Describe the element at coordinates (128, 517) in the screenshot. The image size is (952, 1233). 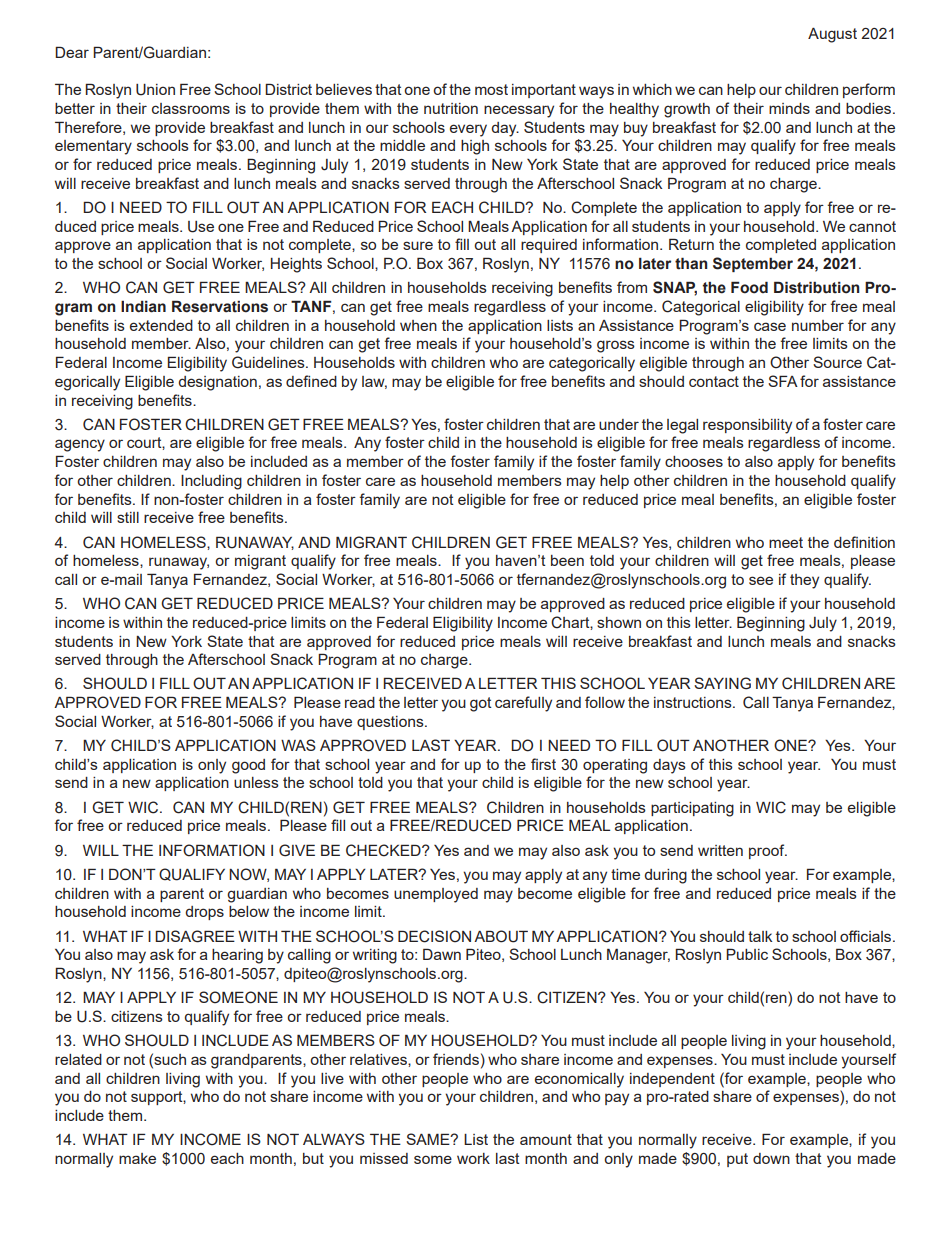
I see `still` at that location.
